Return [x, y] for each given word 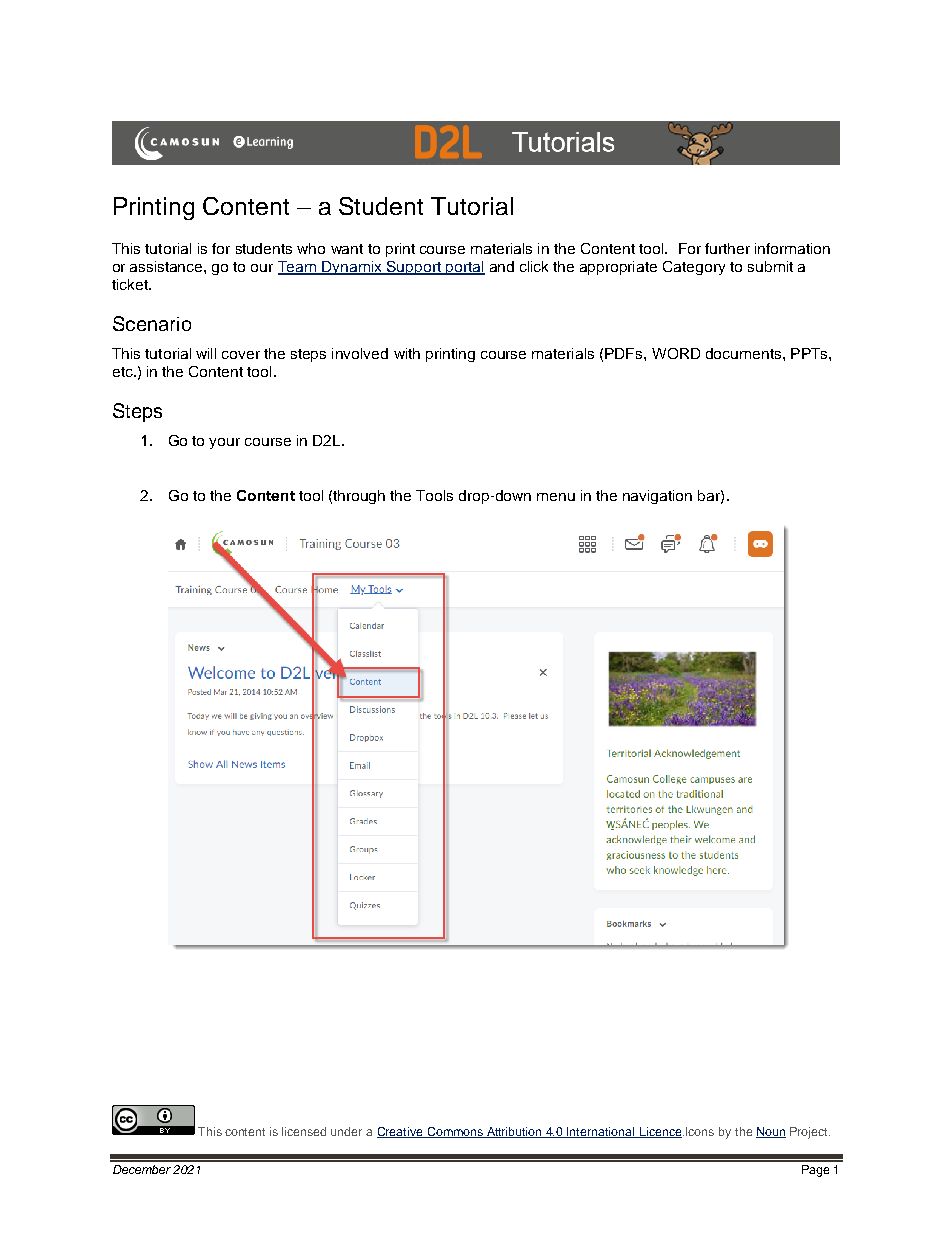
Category [694, 268]
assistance [167, 266]
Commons [455, 1132]
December [142, 1169]
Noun [771, 1132]
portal [464, 268]
